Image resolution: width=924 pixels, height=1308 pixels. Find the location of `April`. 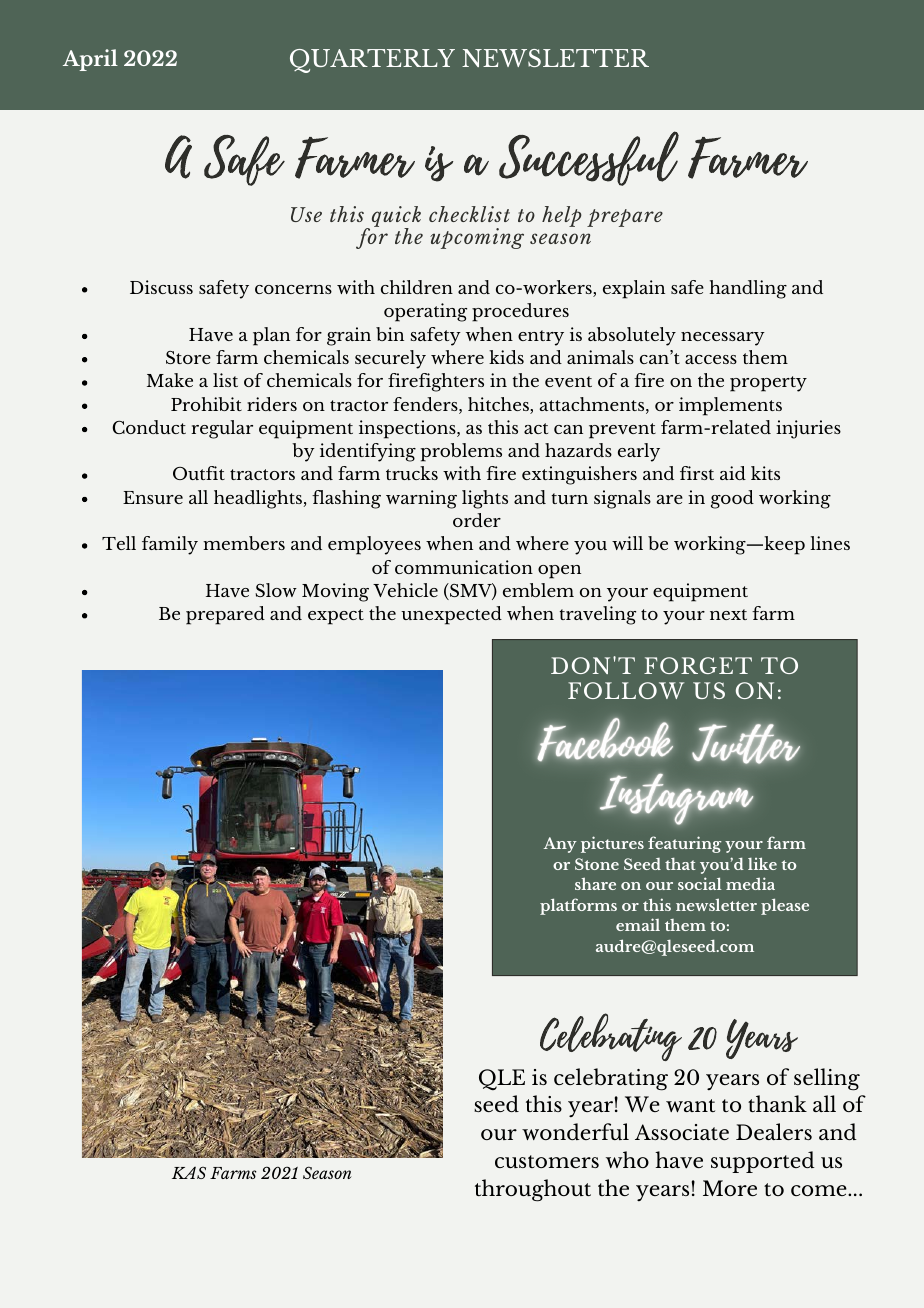

April is located at coordinates (90, 60).
